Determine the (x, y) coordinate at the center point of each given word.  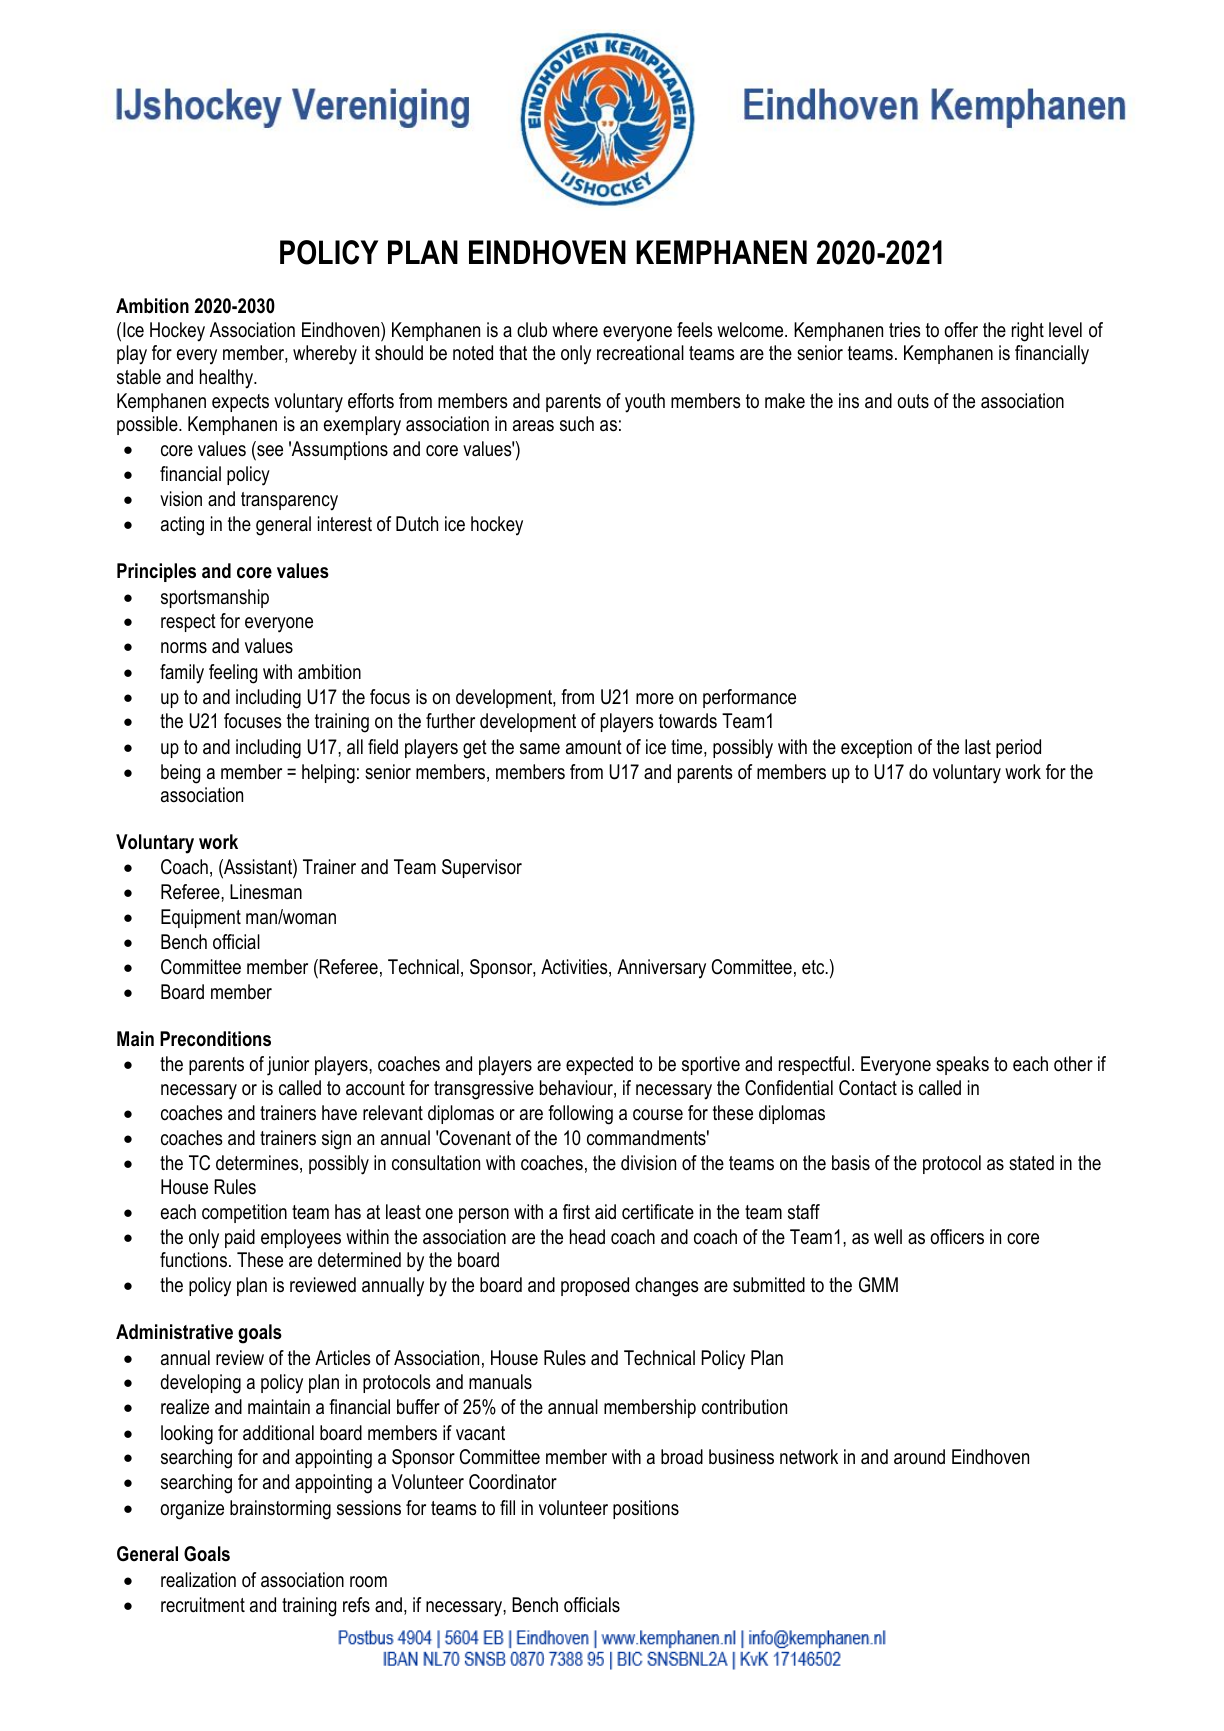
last (978, 747)
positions (646, 1509)
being (180, 774)
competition (244, 1213)
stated (1031, 1163)
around (919, 1457)
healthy (228, 379)
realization (198, 1580)
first (576, 1212)
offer (961, 330)
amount (594, 747)
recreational (640, 353)
